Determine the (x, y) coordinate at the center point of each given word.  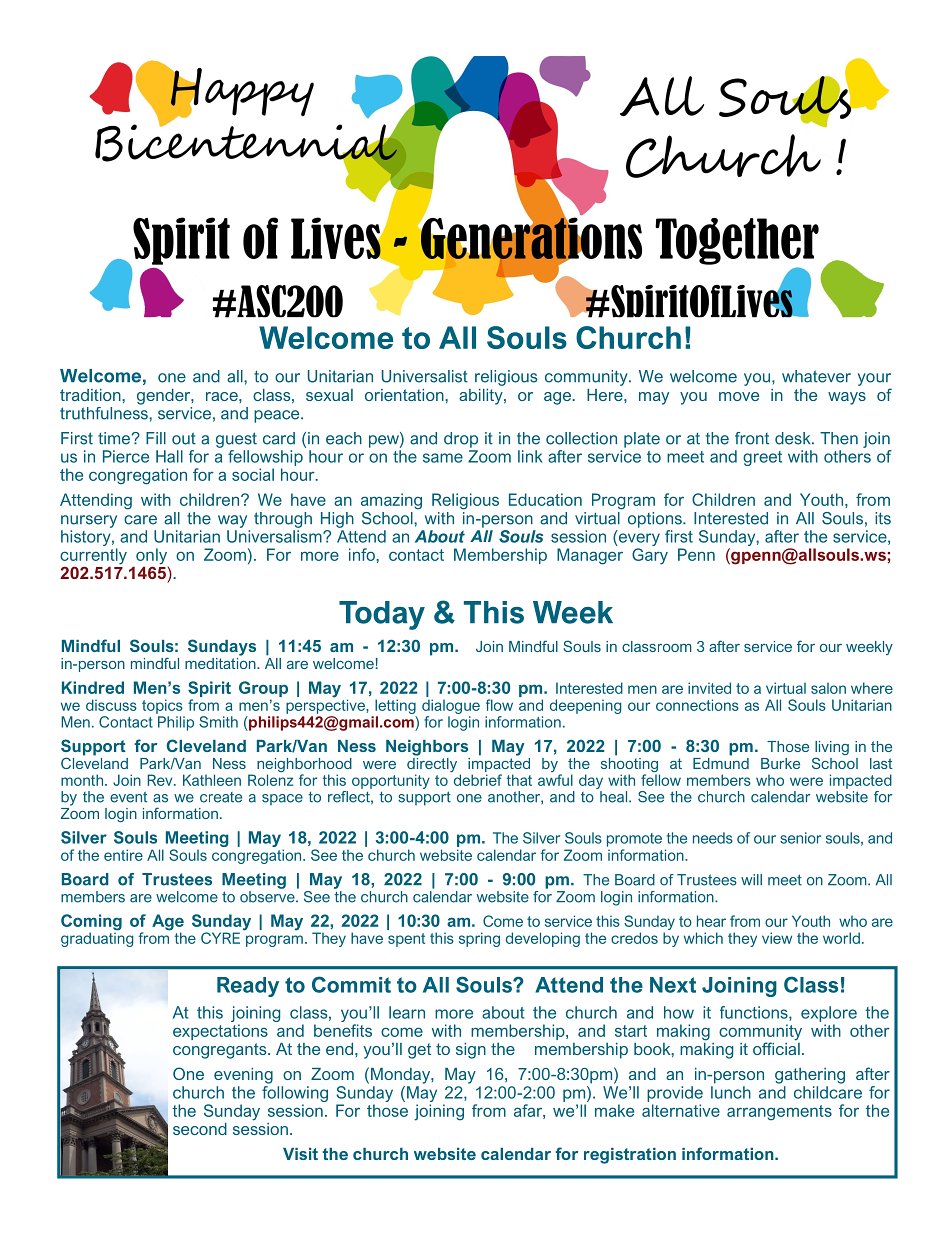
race (223, 396)
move (739, 396)
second (200, 1129)
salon (828, 688)
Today (382, 615)
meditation (221, 662)
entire (123, 855)
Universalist (425, 376)
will (751, 879)
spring (479, 939)
